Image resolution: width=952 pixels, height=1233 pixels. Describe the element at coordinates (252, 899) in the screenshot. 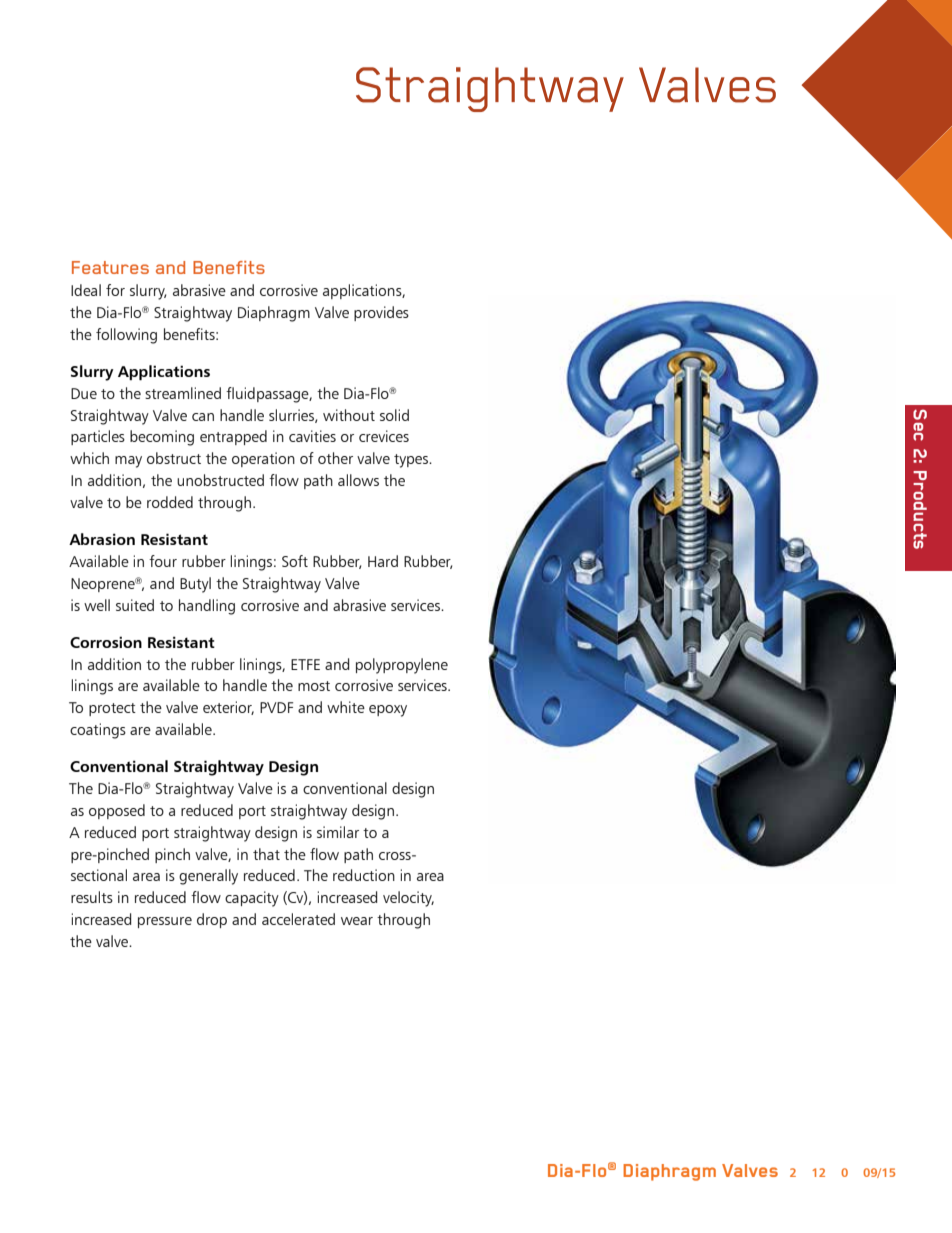

I see `capacity` at that location.
